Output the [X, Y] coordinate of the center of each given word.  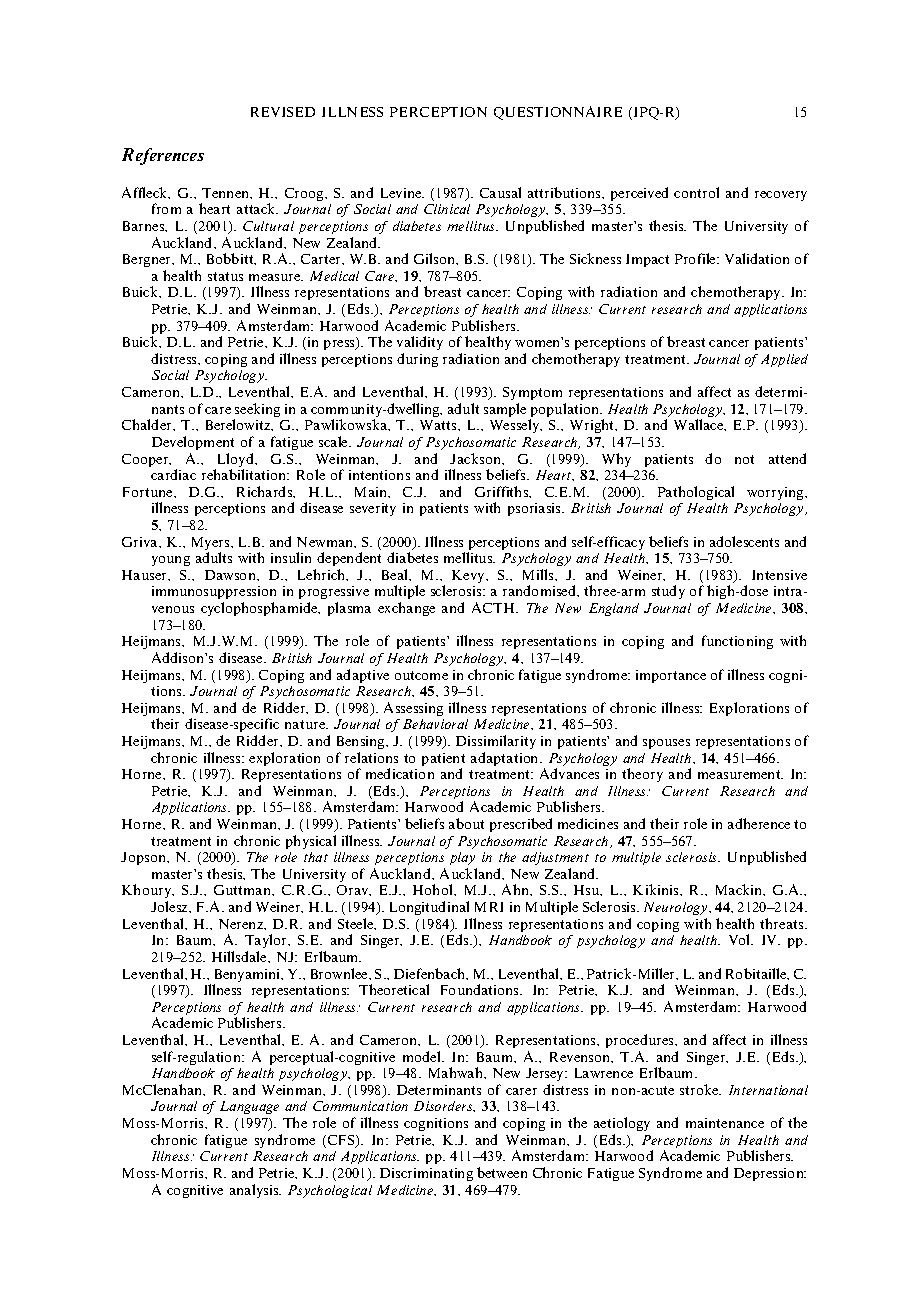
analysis [255, 1191]
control [696, 192]
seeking [257, 411]
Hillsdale [240, 956]
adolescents [744, 541]
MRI [489, 907]
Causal [500, 192]
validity [420, 343]
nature [306, 724]
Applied [784, 360]
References [163, 156]
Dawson [231, 575]
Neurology [677, 908]
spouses [666, 744]
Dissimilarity [496, 742]
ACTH [494, 607]
